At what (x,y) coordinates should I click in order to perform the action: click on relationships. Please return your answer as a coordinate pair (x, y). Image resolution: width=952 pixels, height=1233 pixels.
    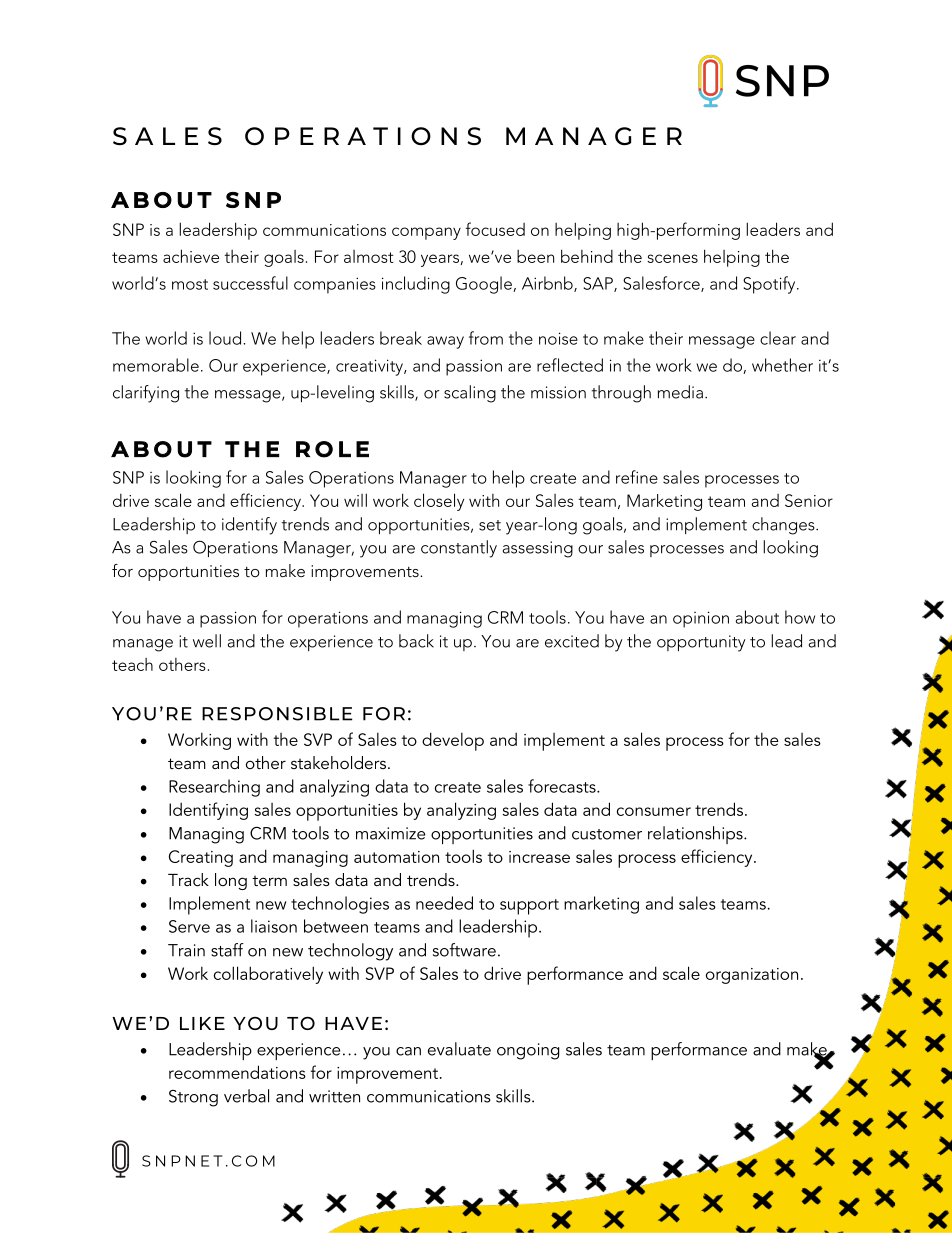
    Looking at the image, I should click on (696, 835).
